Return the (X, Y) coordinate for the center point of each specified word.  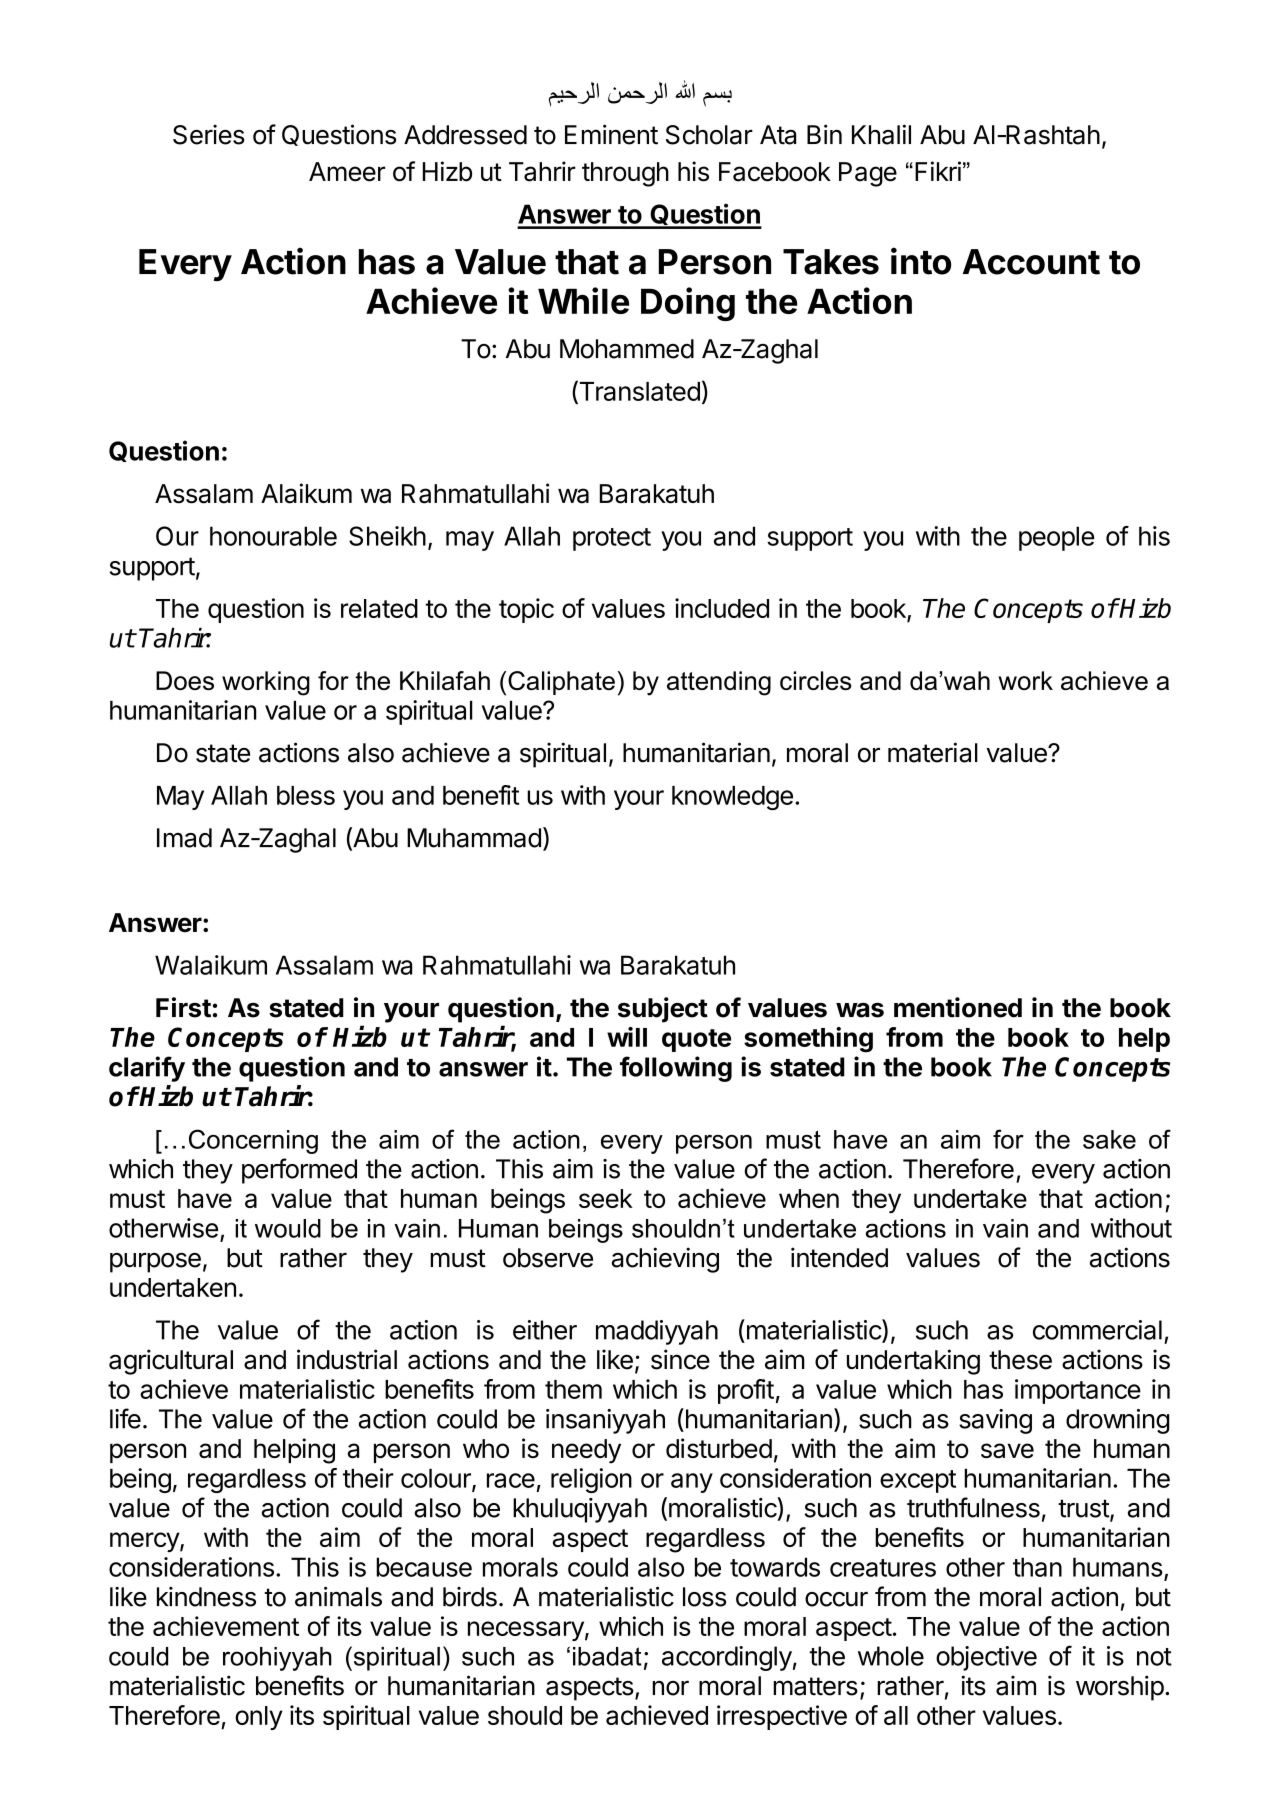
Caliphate (561, 683)
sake (1109, 1139)
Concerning (253, 1141)
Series (209, 134)
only (259, 1718)
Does (185, 680)
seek (606, 1198)
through (625, 174)
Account (1031, 262)
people (1057, 538)
